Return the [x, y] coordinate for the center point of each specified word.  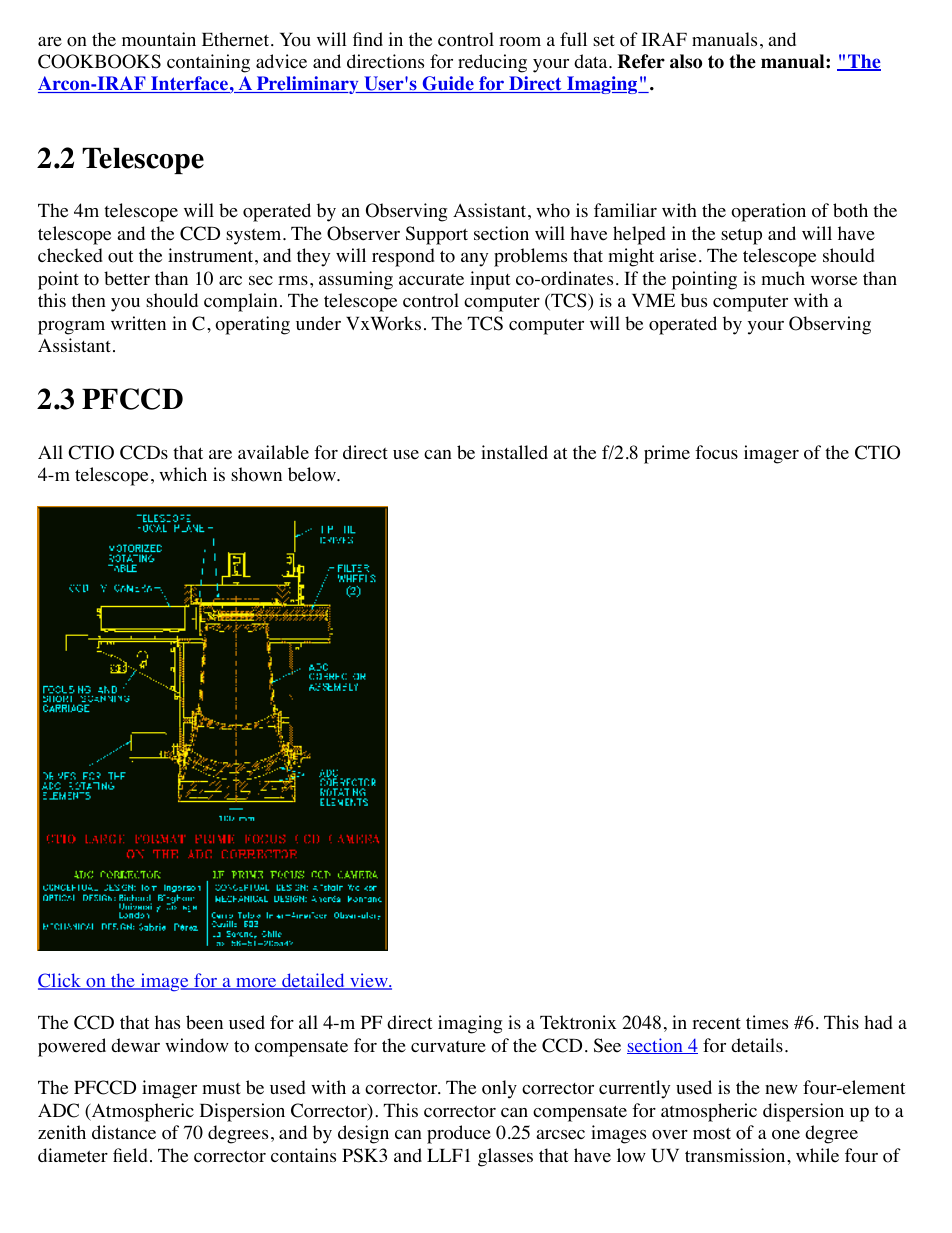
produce [459, 1134]
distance [124, 1132]
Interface [189, 84]
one [786, 1135]
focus [716, 452]
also [686, 61]
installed [514, 452]
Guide [448, 84]
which [183, 474]
